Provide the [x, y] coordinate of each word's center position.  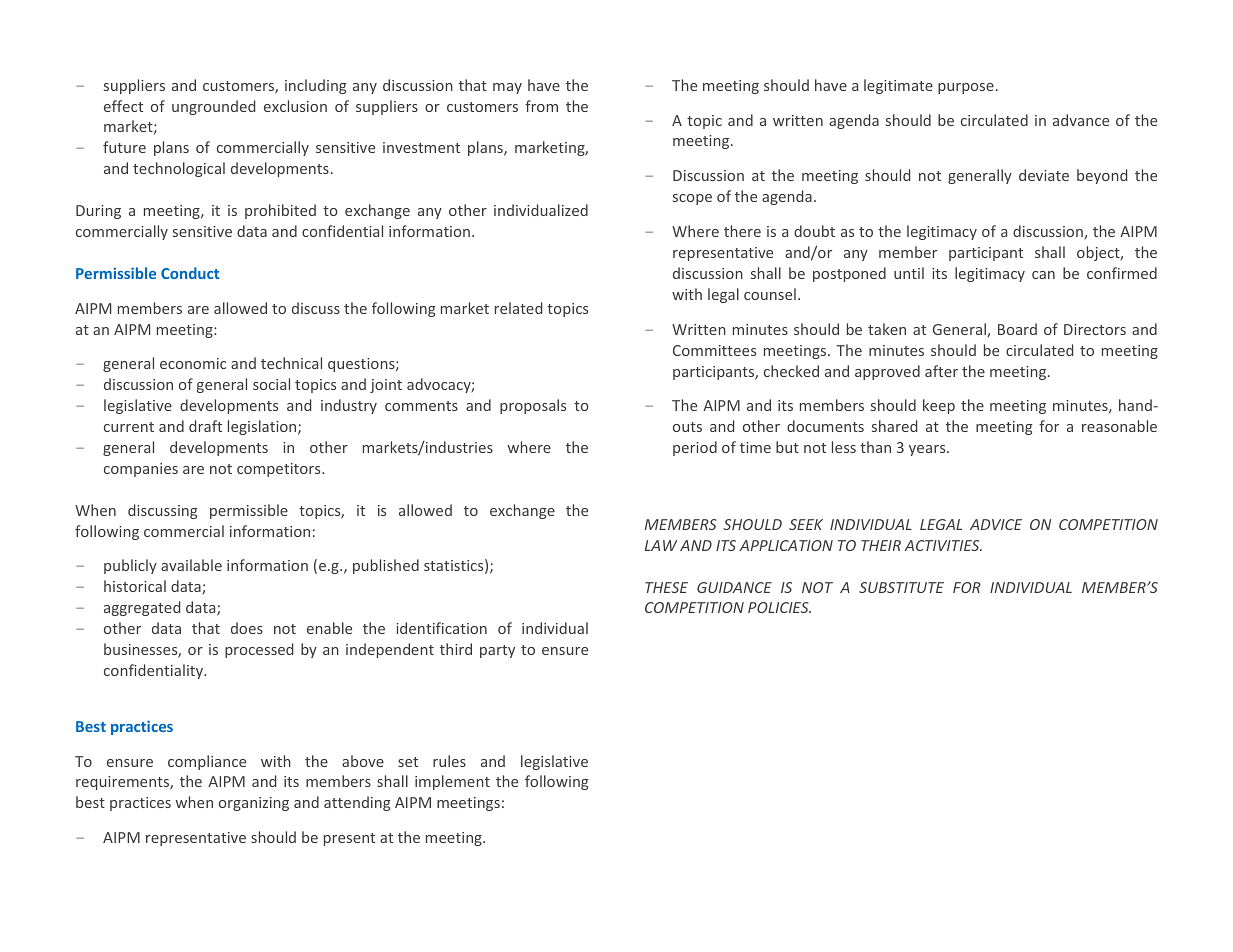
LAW [661, 545]
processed [259, 650]
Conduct [190, 273]
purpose [966, 88]
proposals [533, 406]
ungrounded [213, 107]
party [497, 651]
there [742, 231]
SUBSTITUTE [901, 587]
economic [193, 363]
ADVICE [996, 524]
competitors [280, 470]
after [941, 371]
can [1043, 275]
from [541, 106]
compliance [207, 762]
